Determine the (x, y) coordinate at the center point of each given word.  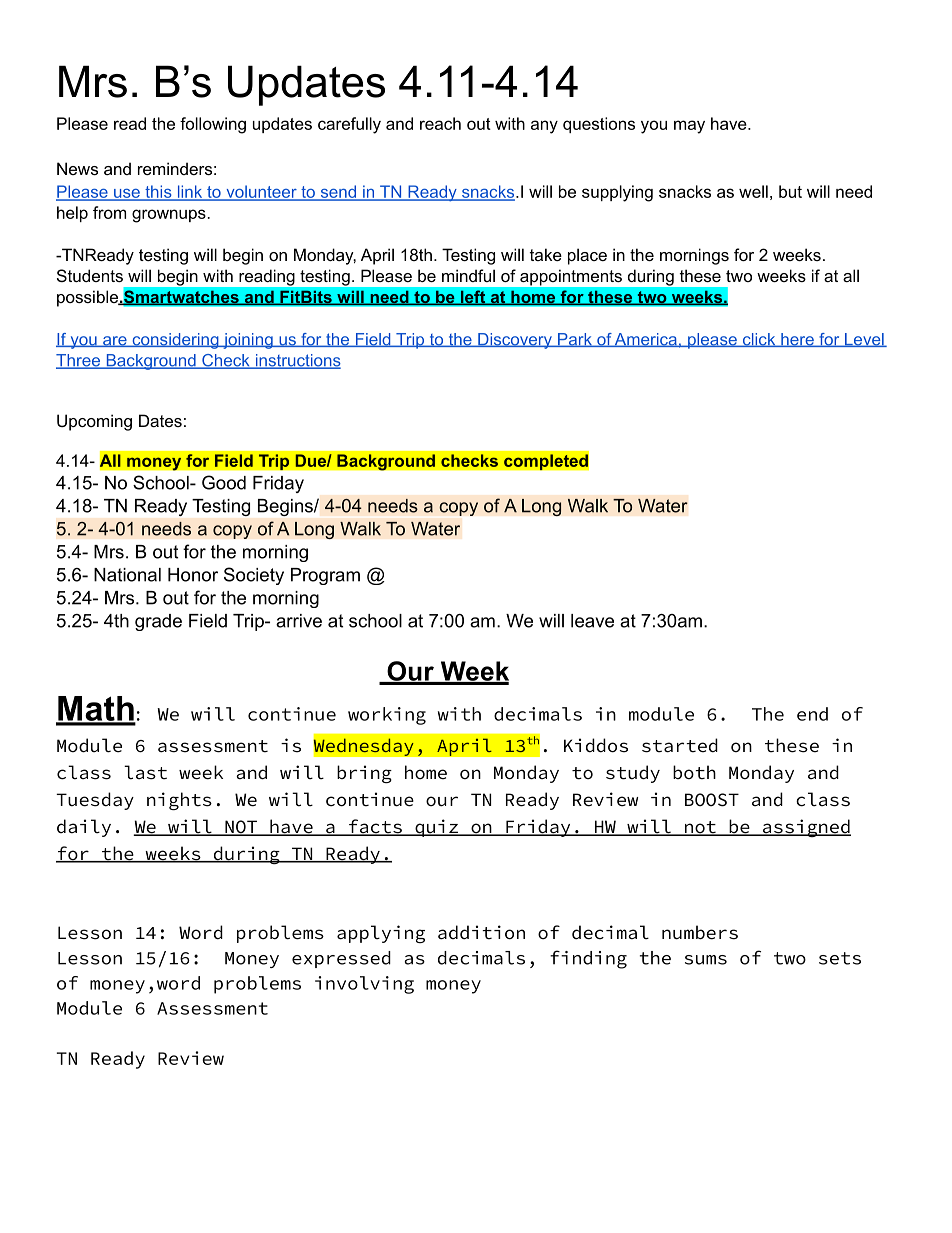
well (753, 191)
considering (175, 341)
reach (440, 123)
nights (179, 801)
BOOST (712, 800)
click (759, 340)
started (680, 745)
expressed (341, 959)
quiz (436, 828)
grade (158, 622)
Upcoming (94, 422)
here (797, 340)
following (213, 125)
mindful (468, 275)
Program (325, 576)
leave (592, 621)
